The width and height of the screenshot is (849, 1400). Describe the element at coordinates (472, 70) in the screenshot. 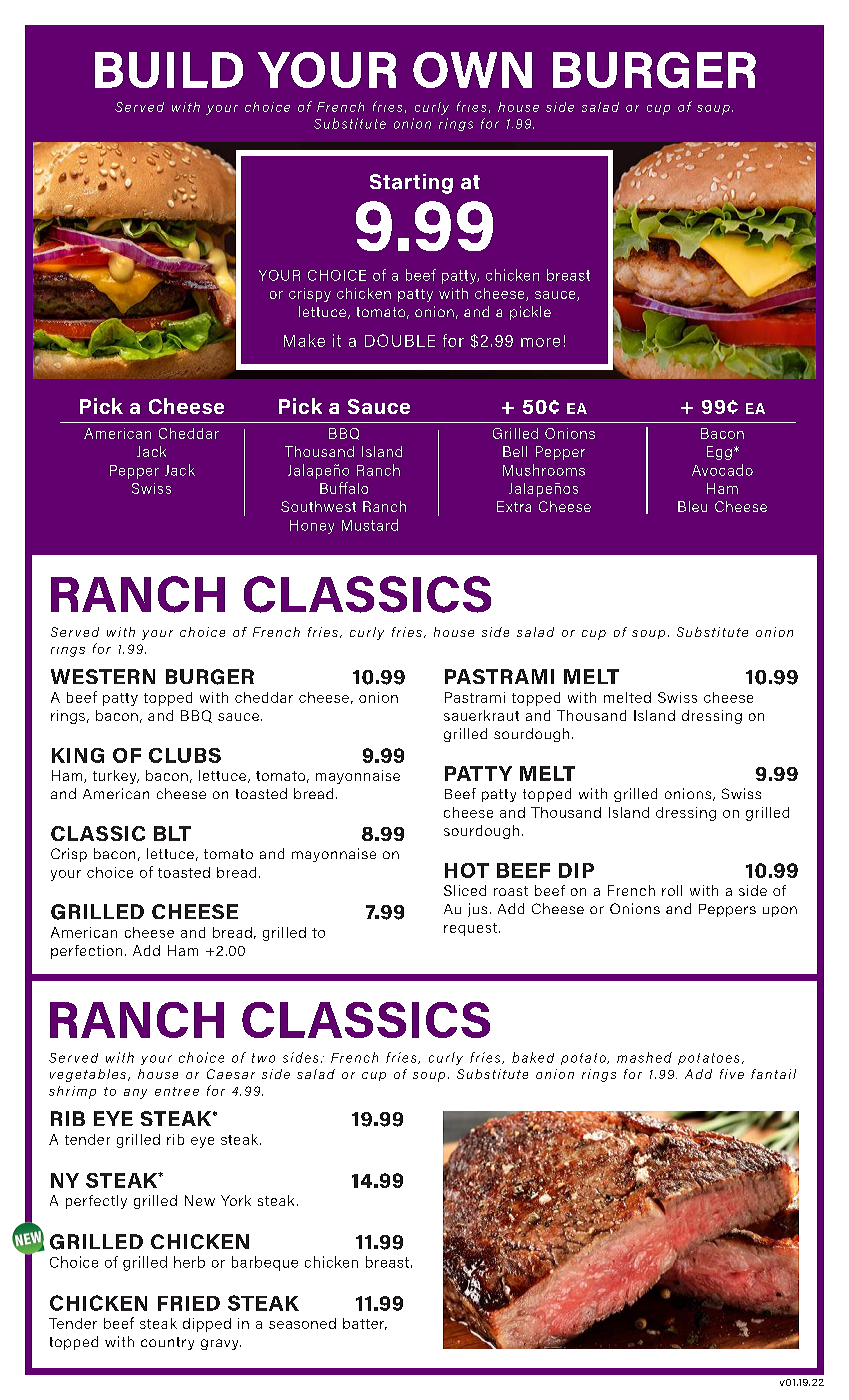

I see `OWN` at that location.
